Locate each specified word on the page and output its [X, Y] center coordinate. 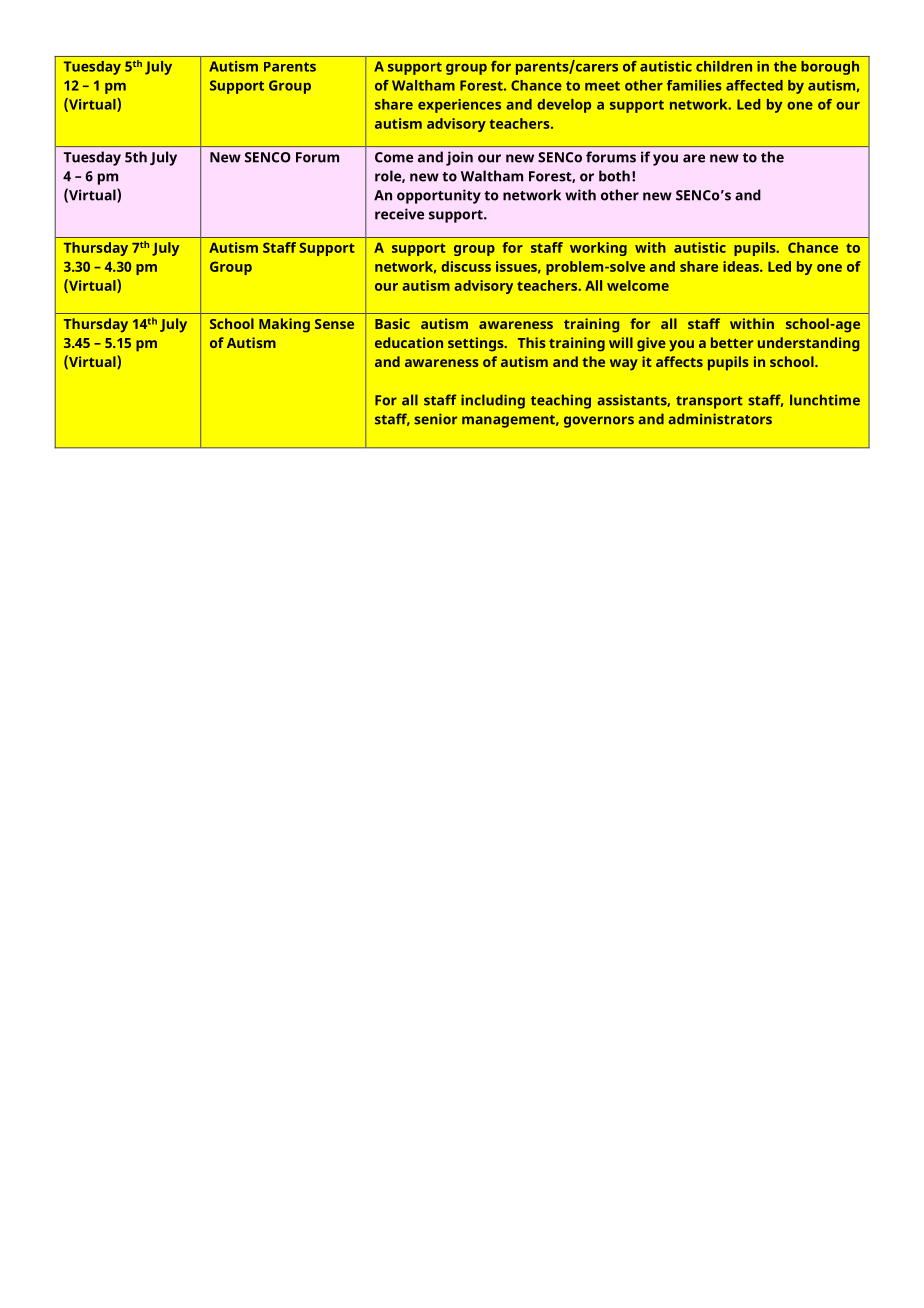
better [732, 342]
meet [602, 86]
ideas [742, 266]
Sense [334, 324]
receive [399, 214]
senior [435, 419]
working [598, 249]
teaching [561, 401]
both [614, 176]
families [694, 85]
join [459, 158]
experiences [459, 106]
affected [754, 85]
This [532, 342]
